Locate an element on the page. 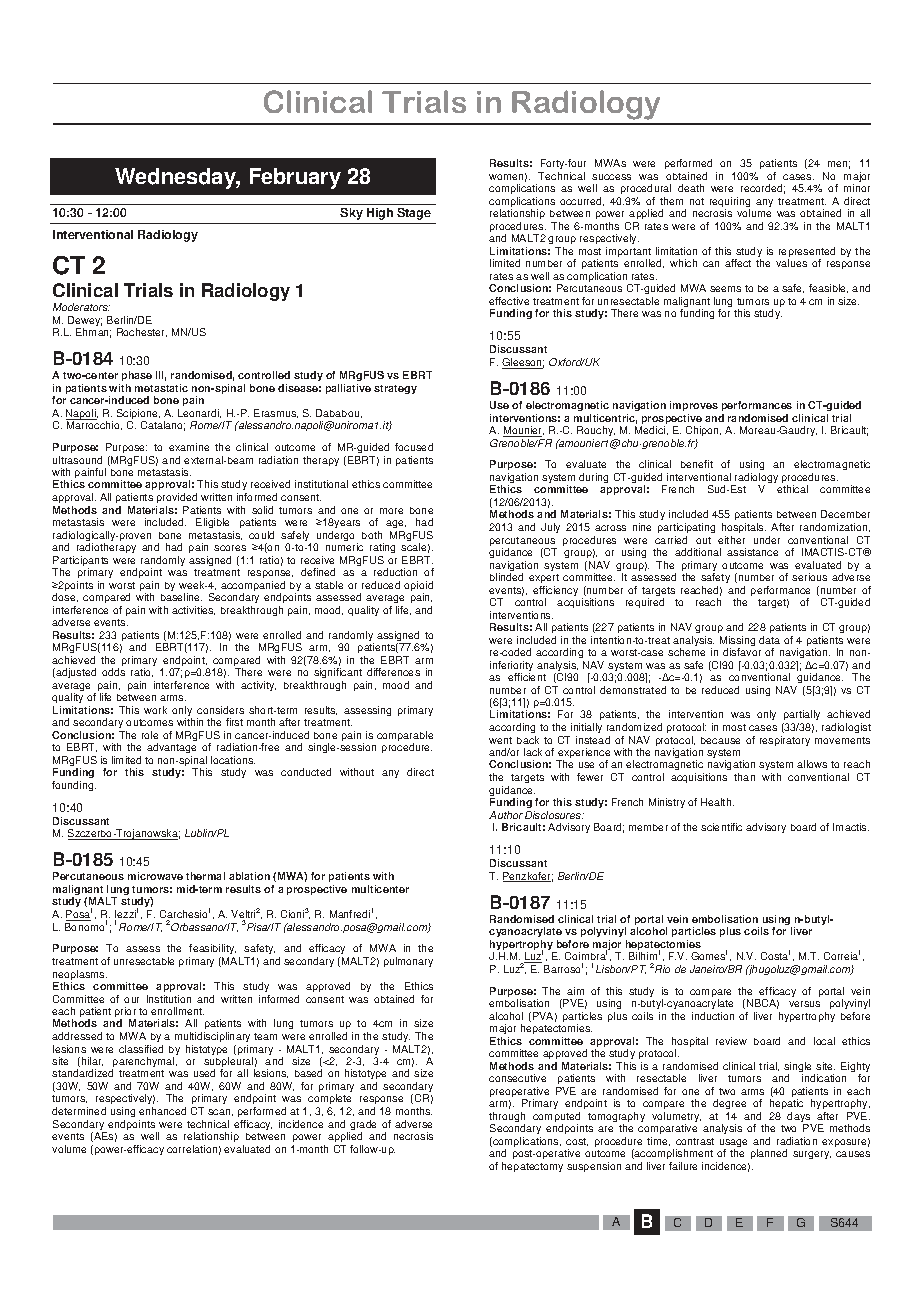 The image size is (924, 1308). occurred is located at coordinates (582, 201).
